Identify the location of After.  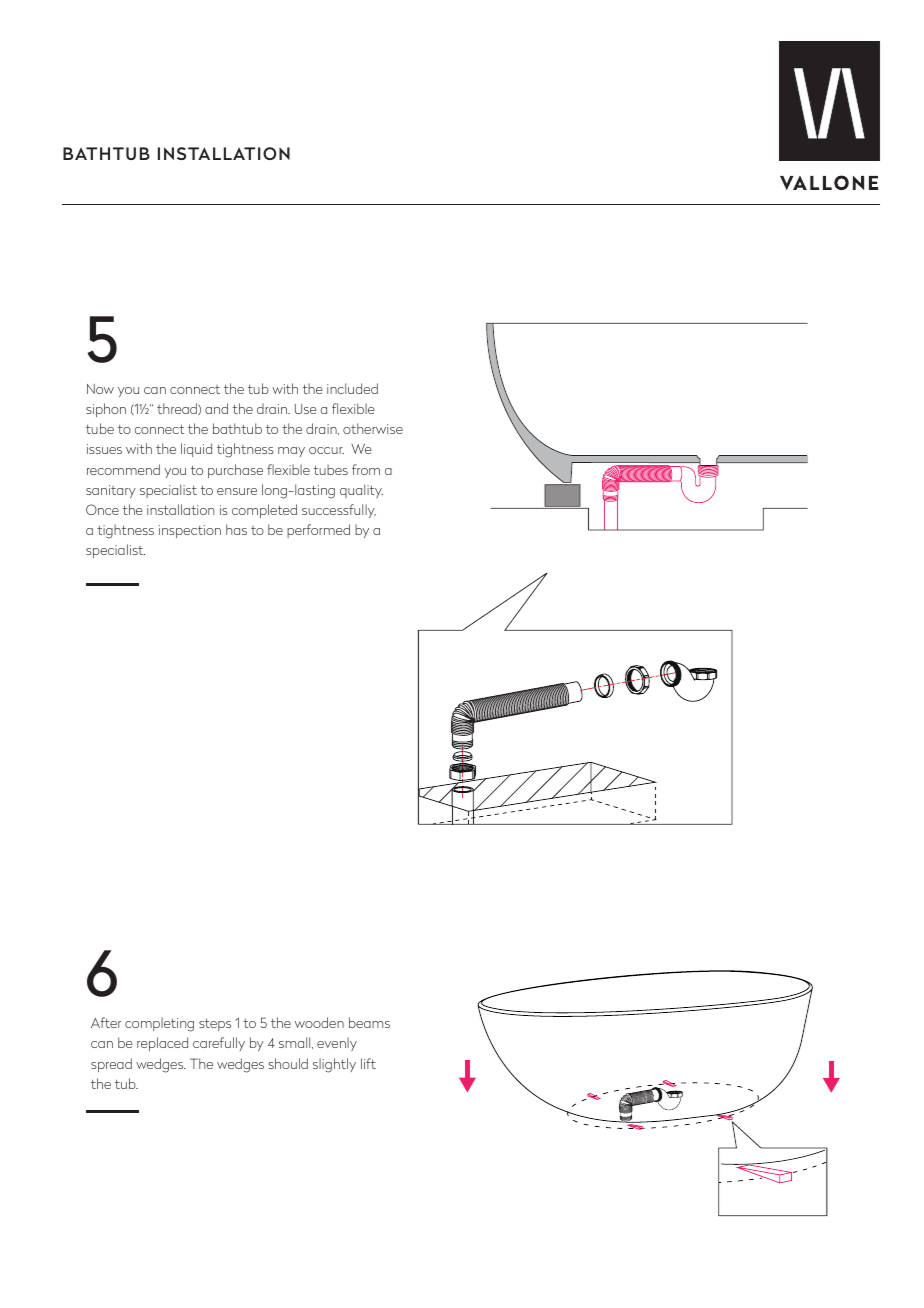
(106, 1022).
